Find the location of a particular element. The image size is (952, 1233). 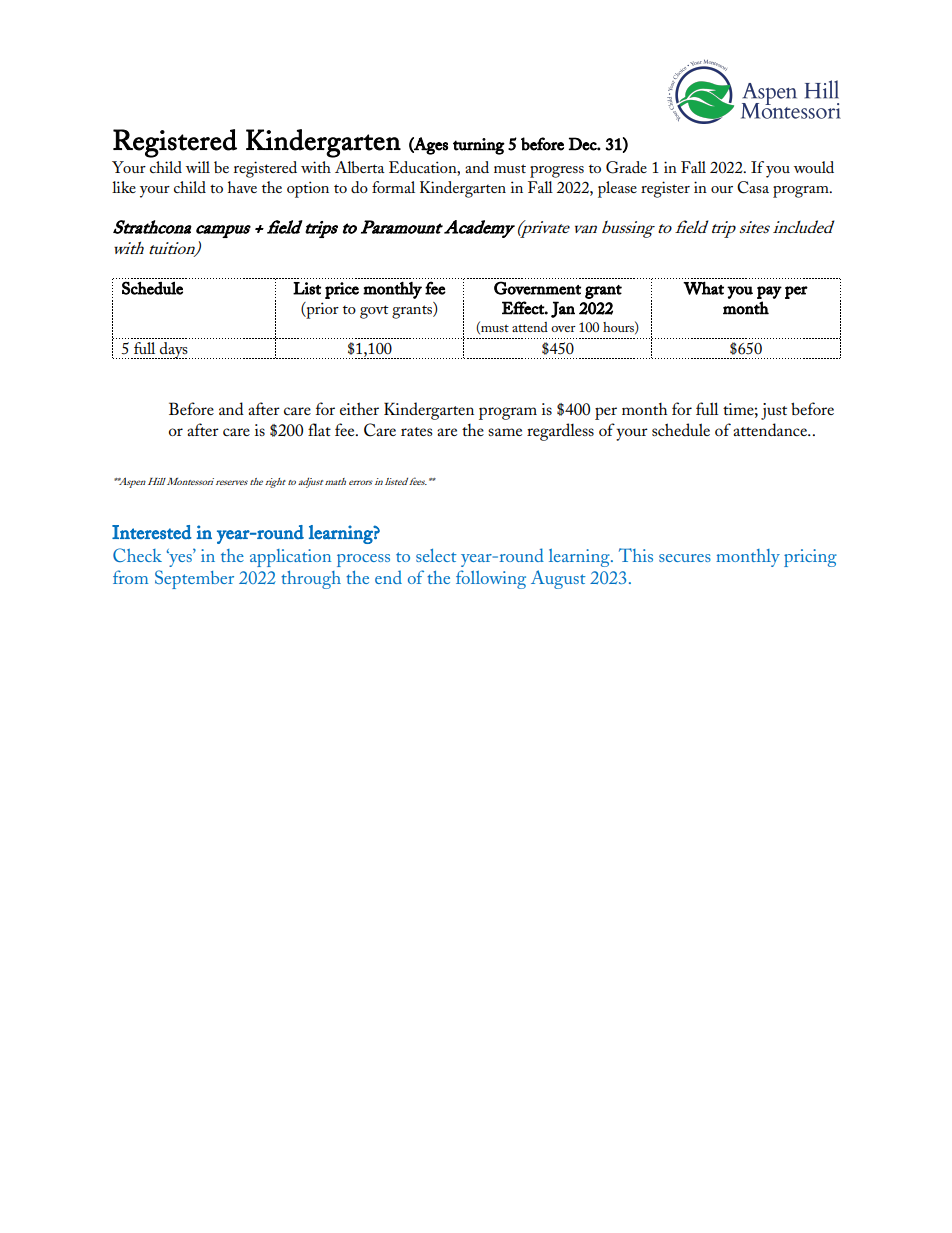

regardless is located at coordinates (560, 432).
